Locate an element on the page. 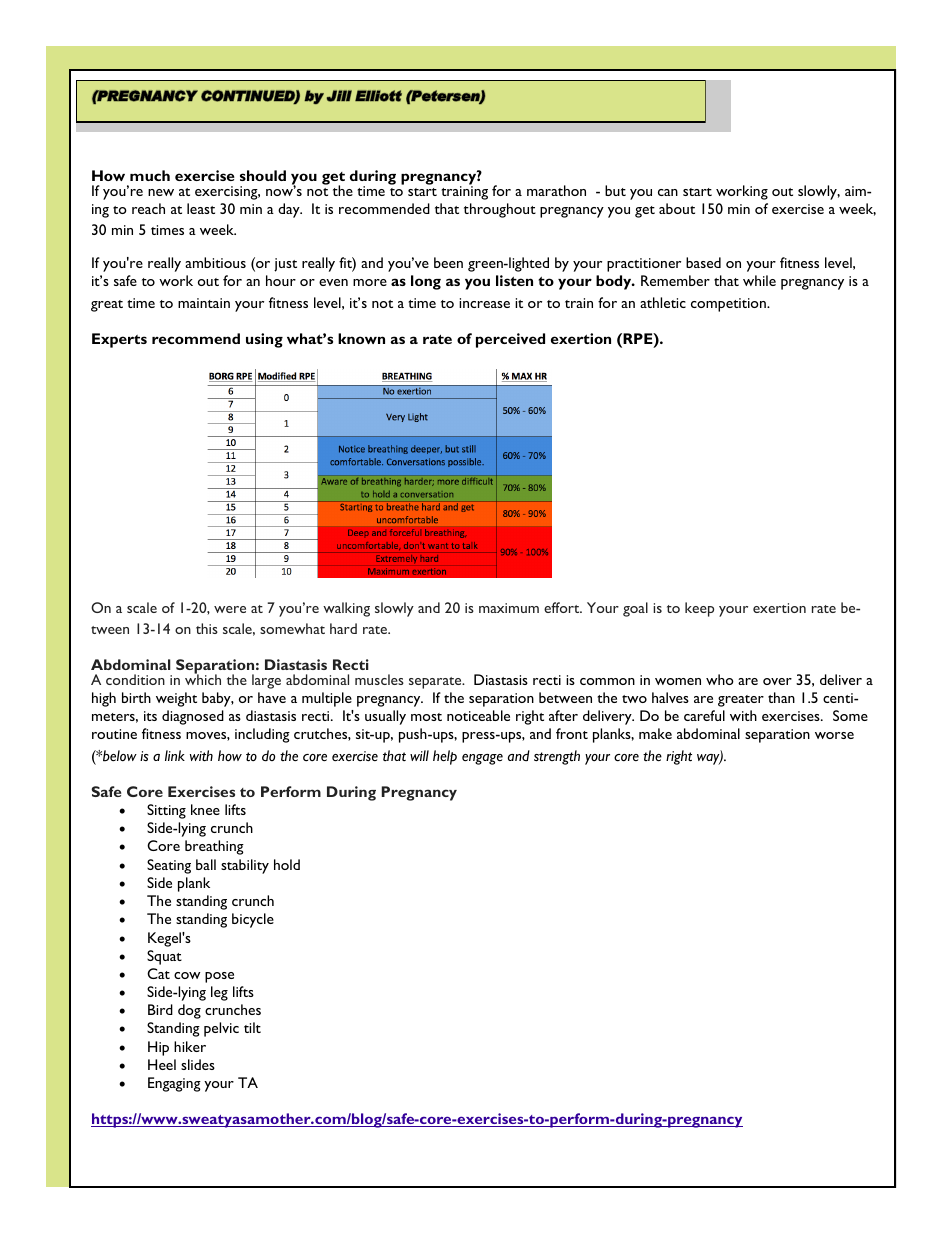 Image resolution: width=952 pixels, height=1233 pixels. breathing is located at coordinates (214, 847).
